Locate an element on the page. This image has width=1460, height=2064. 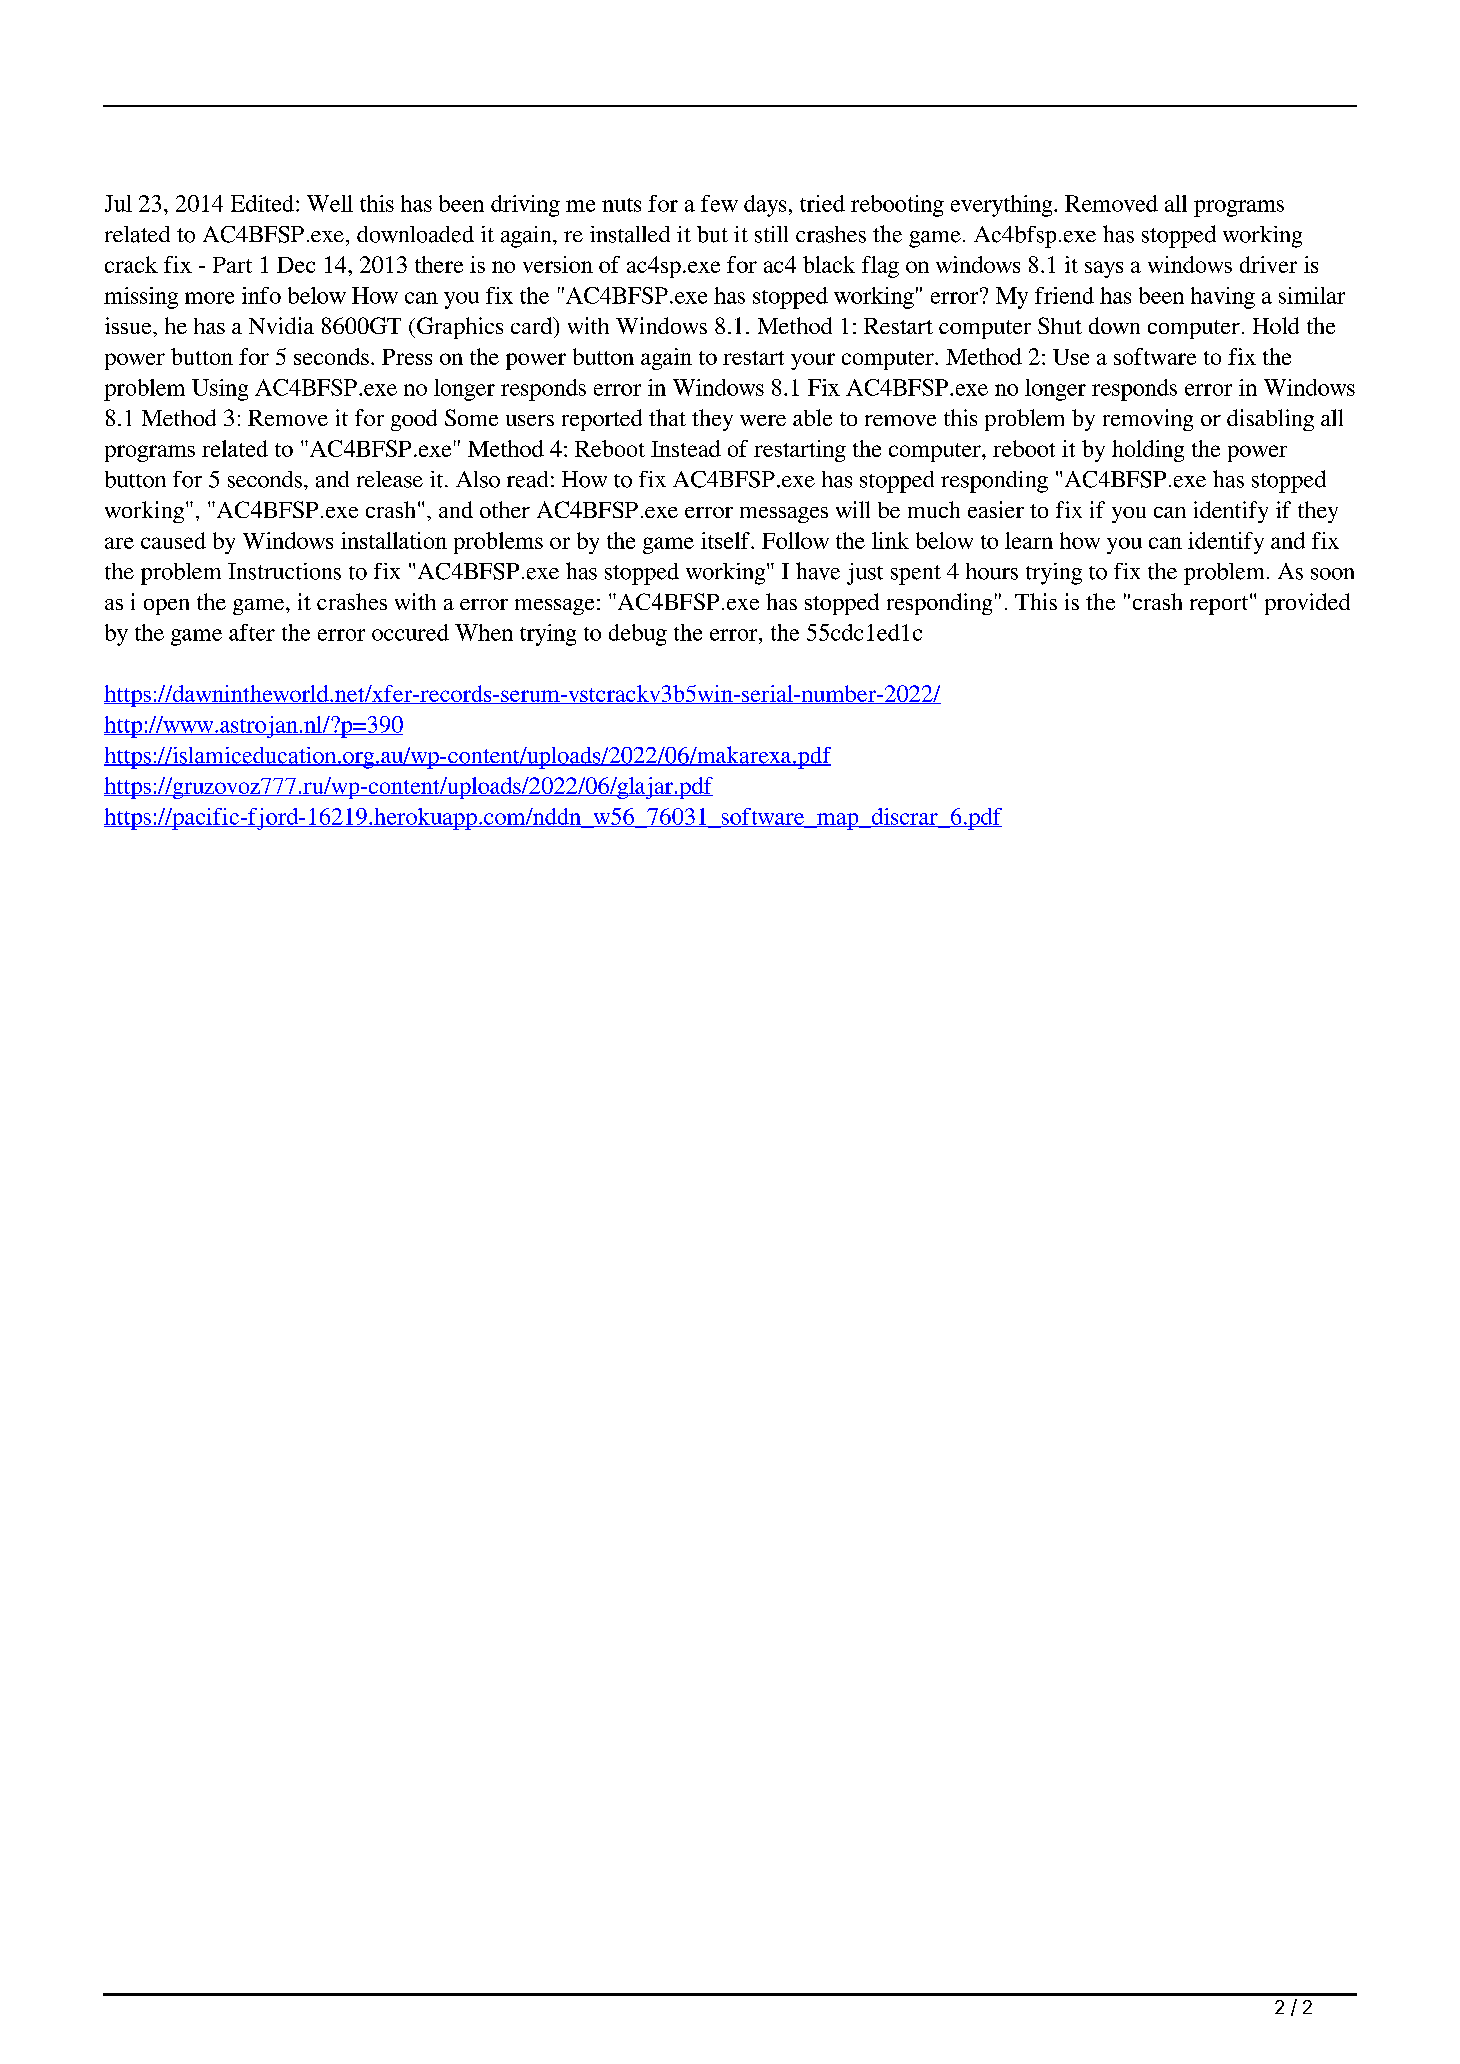
Edited is located at coordinates (262, 203).
